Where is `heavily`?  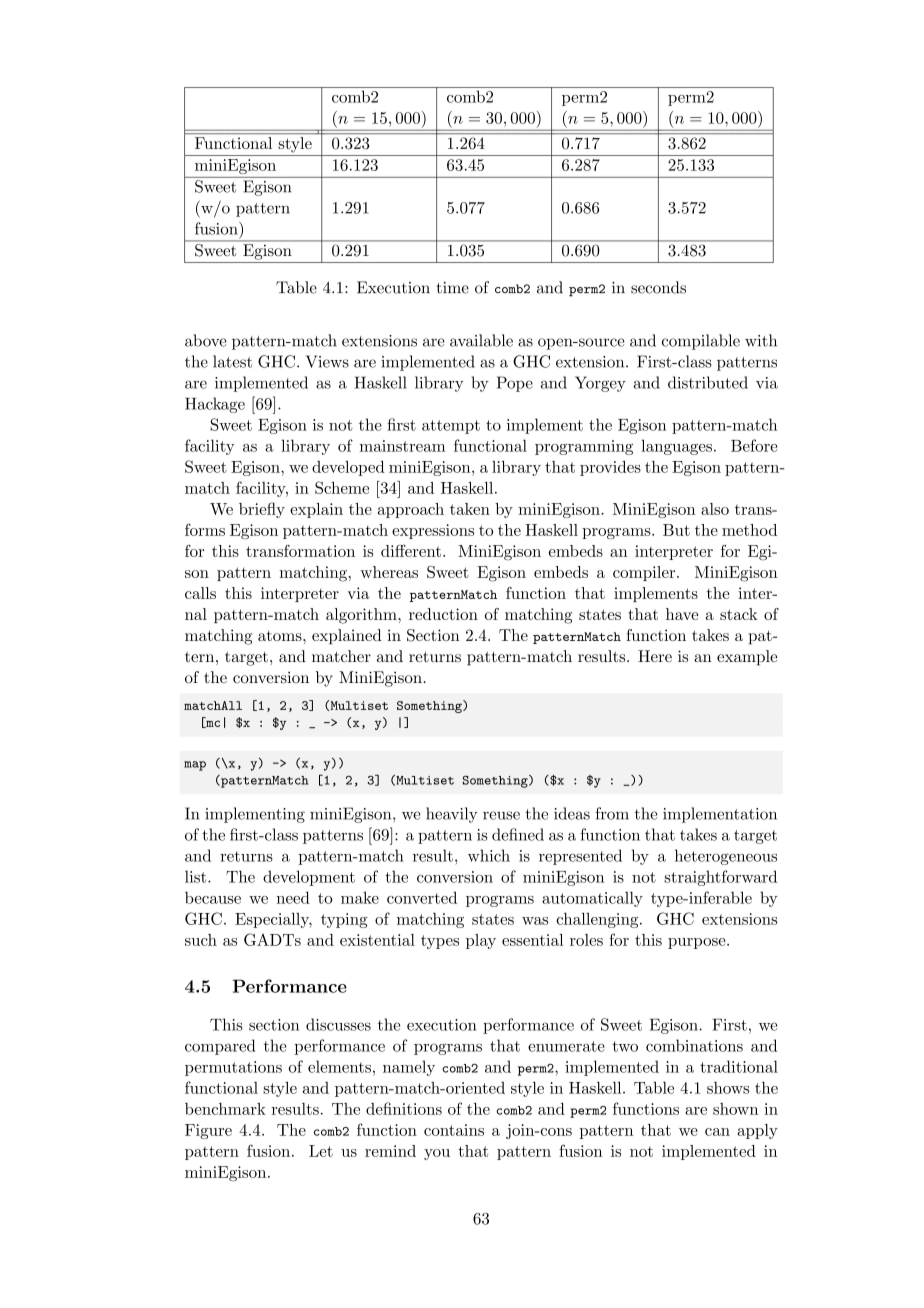
heavily is located at coordinates (452, 815).
